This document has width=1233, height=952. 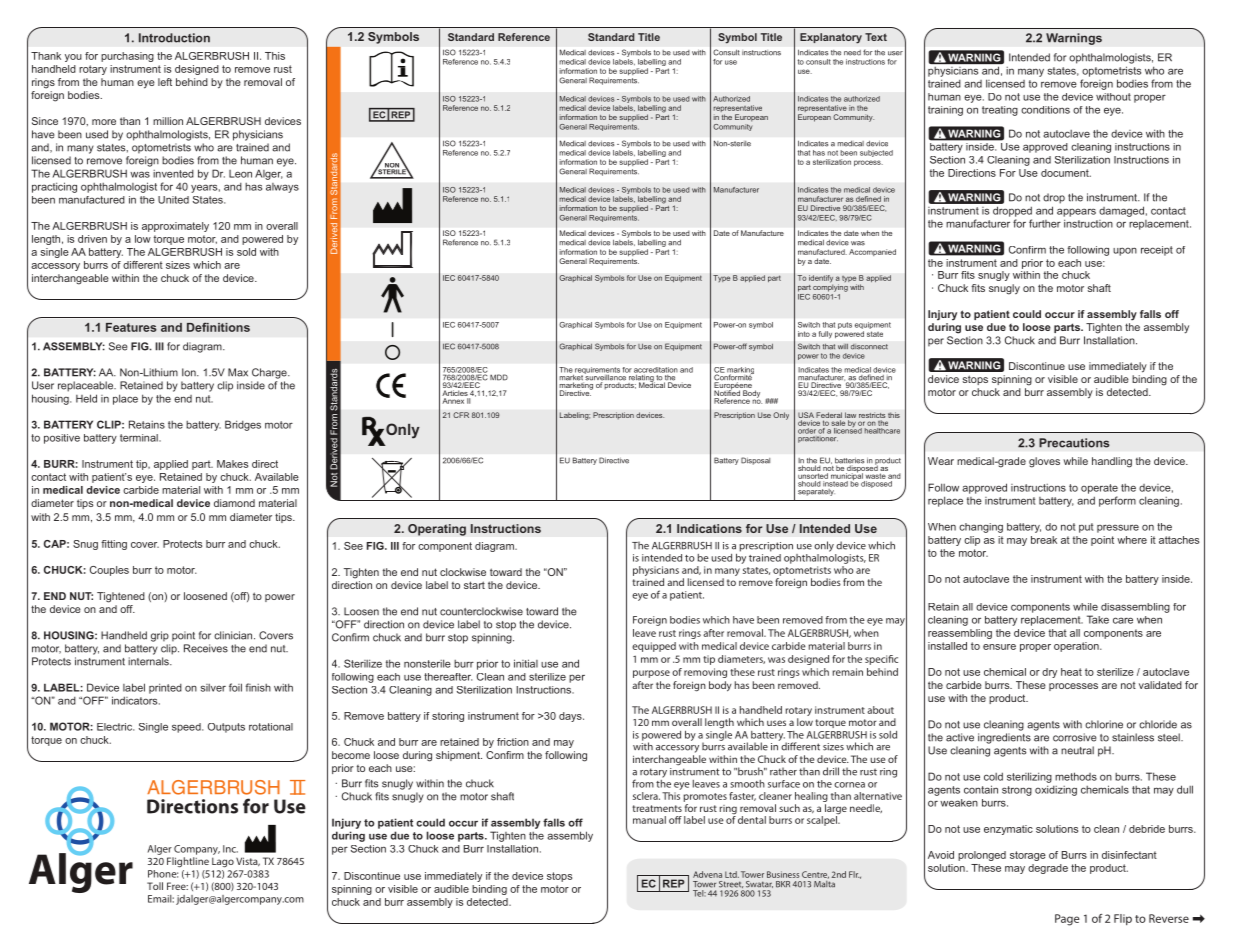 I want to click on Page, so click(x=1067, y=920).
